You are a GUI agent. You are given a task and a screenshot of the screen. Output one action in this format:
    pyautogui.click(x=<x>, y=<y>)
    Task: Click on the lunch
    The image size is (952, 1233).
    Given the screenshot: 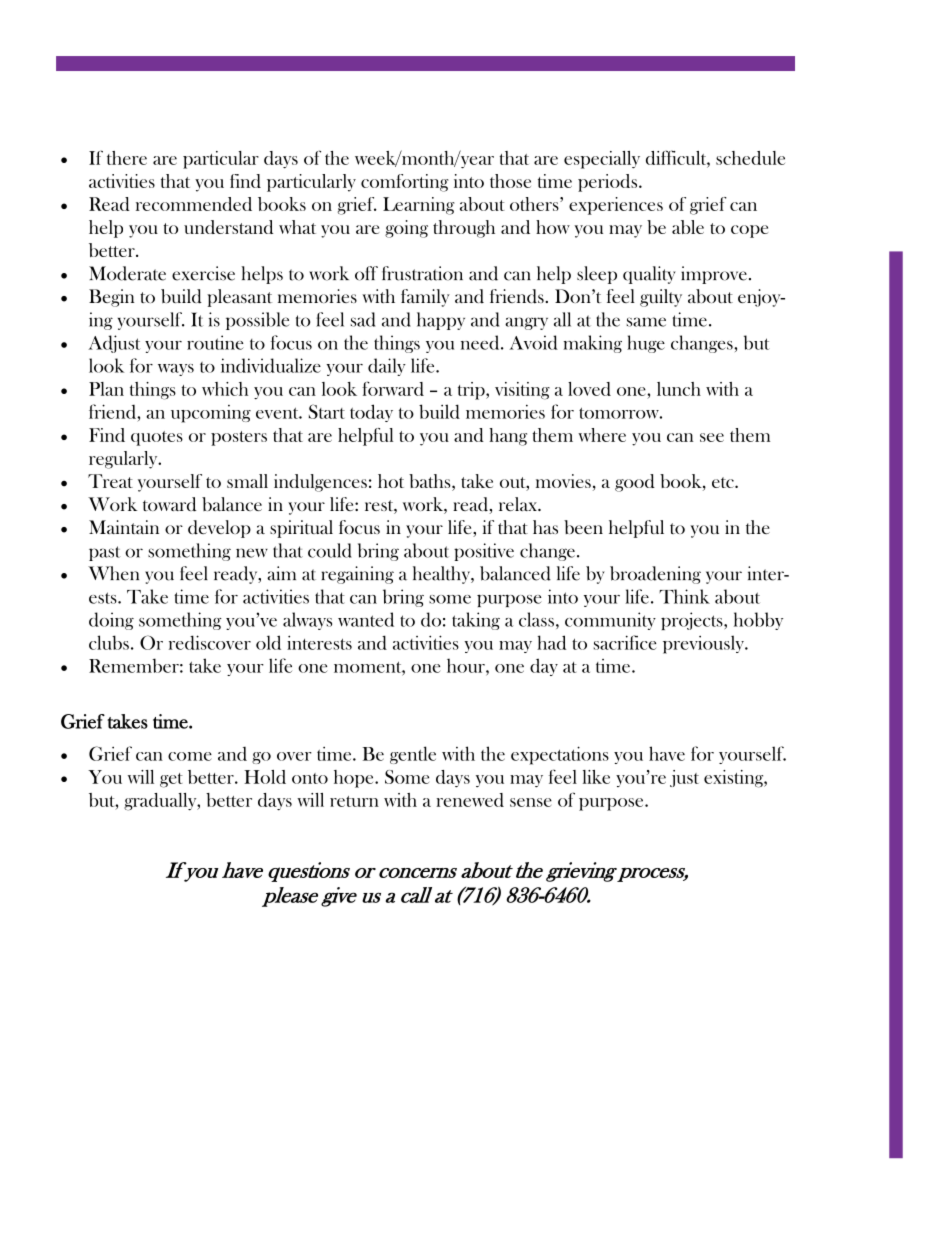 What is the action you would take?
    pyautogui.click(x=679, y=389)
